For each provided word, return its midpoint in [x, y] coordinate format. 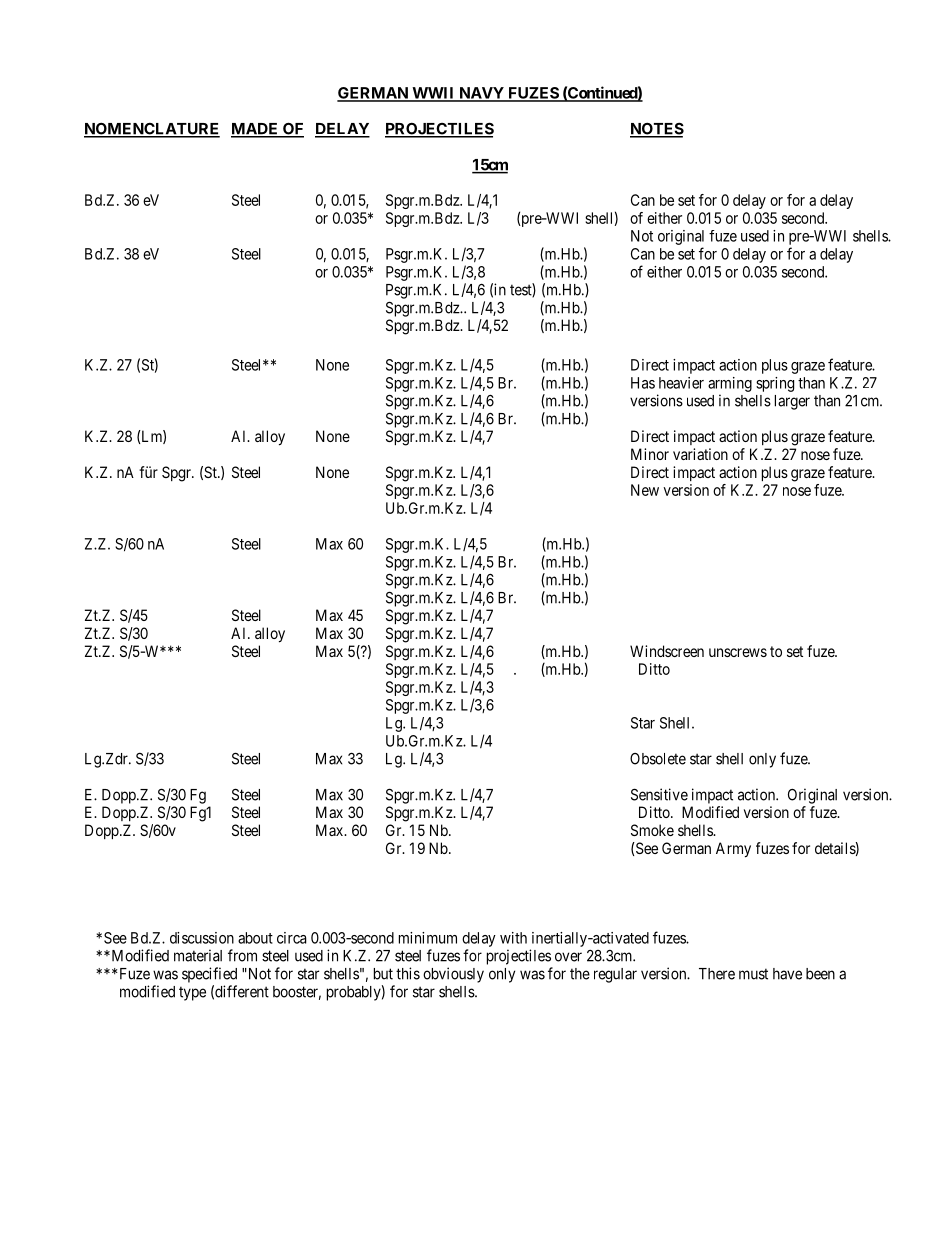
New [645, 490]
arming [730, 384]
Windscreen [667, 651]
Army [733, 850]
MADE [256, 130]
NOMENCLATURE [152, 129]
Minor [650, 454]
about [255, 938]
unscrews [738, 652]
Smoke [652, 830]
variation [700, 454]
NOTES [657, 129]
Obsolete [658, 759]
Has [643, 383]
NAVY [481, 94]
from [242, 955]
